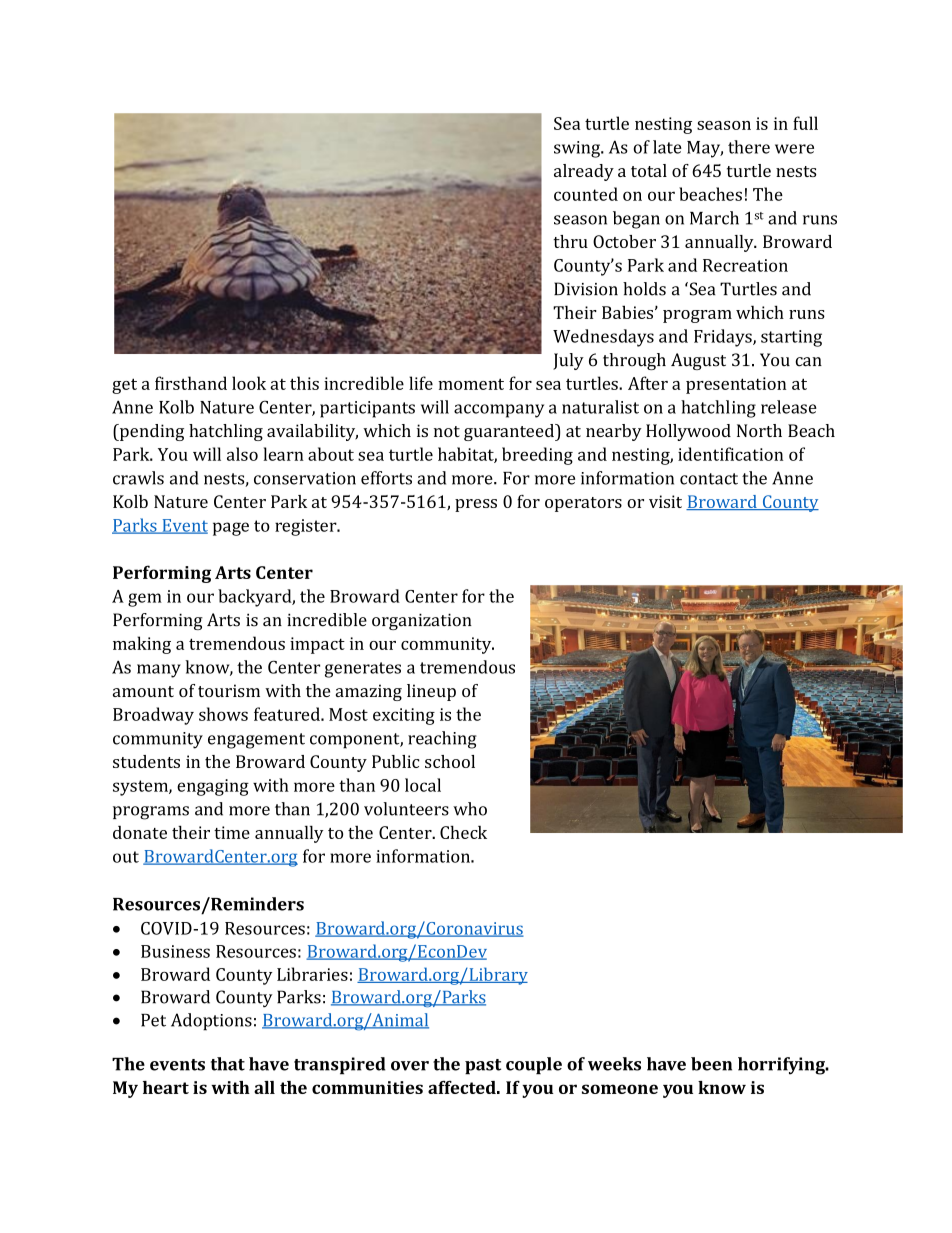 The height and width of the page is (1233, 952). I want to click on swing, so click(578, 149).
